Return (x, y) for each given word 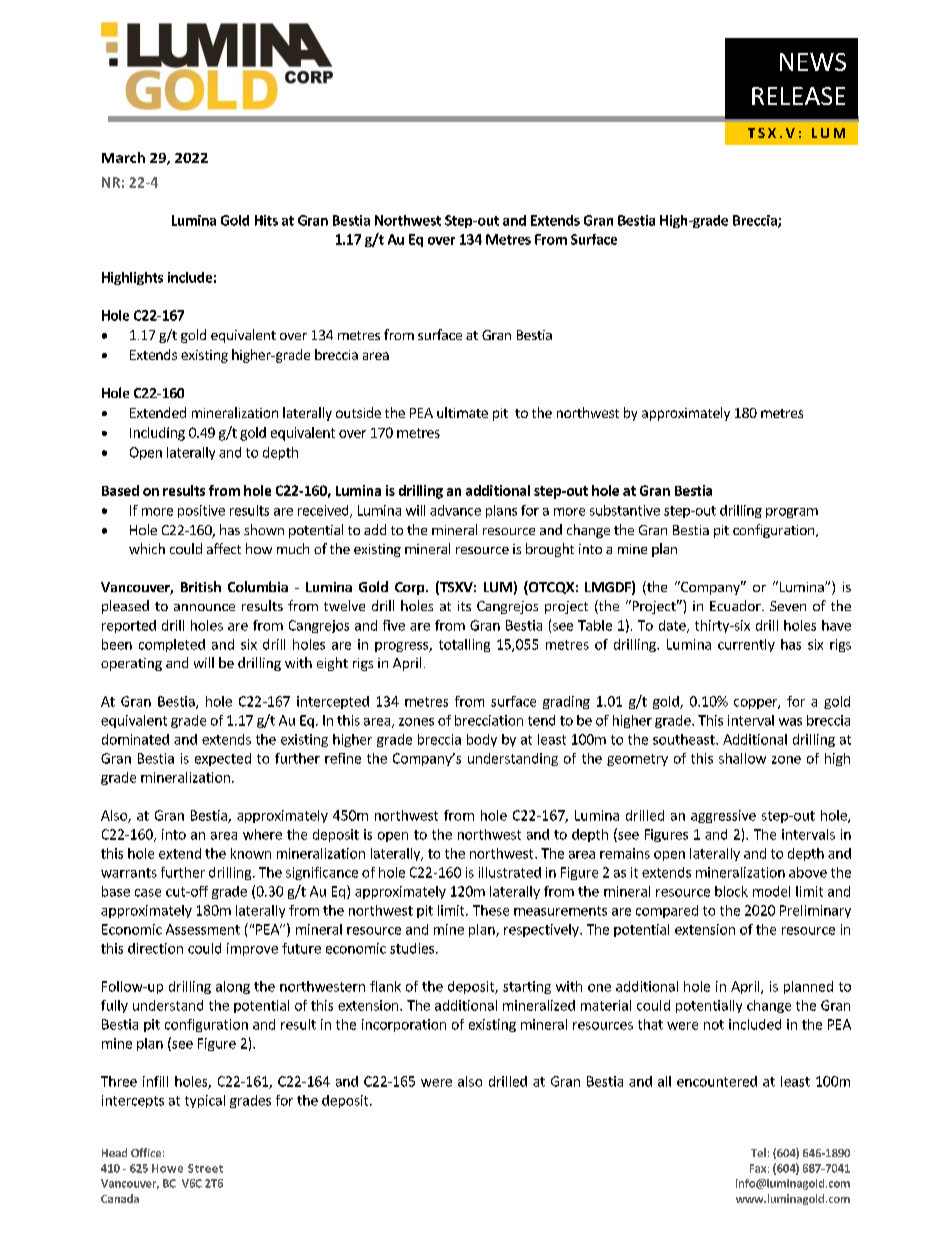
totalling (464, 645)
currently (746, 645)
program (792, 513)
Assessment (203, 929)
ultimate (462, 412)
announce (204, 607)
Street (205, 1168)
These (491, 910)
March (123, 157)
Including (157, 434)
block (731, 891)
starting (527, 987)
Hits (266, 220)
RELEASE (798, 96)
